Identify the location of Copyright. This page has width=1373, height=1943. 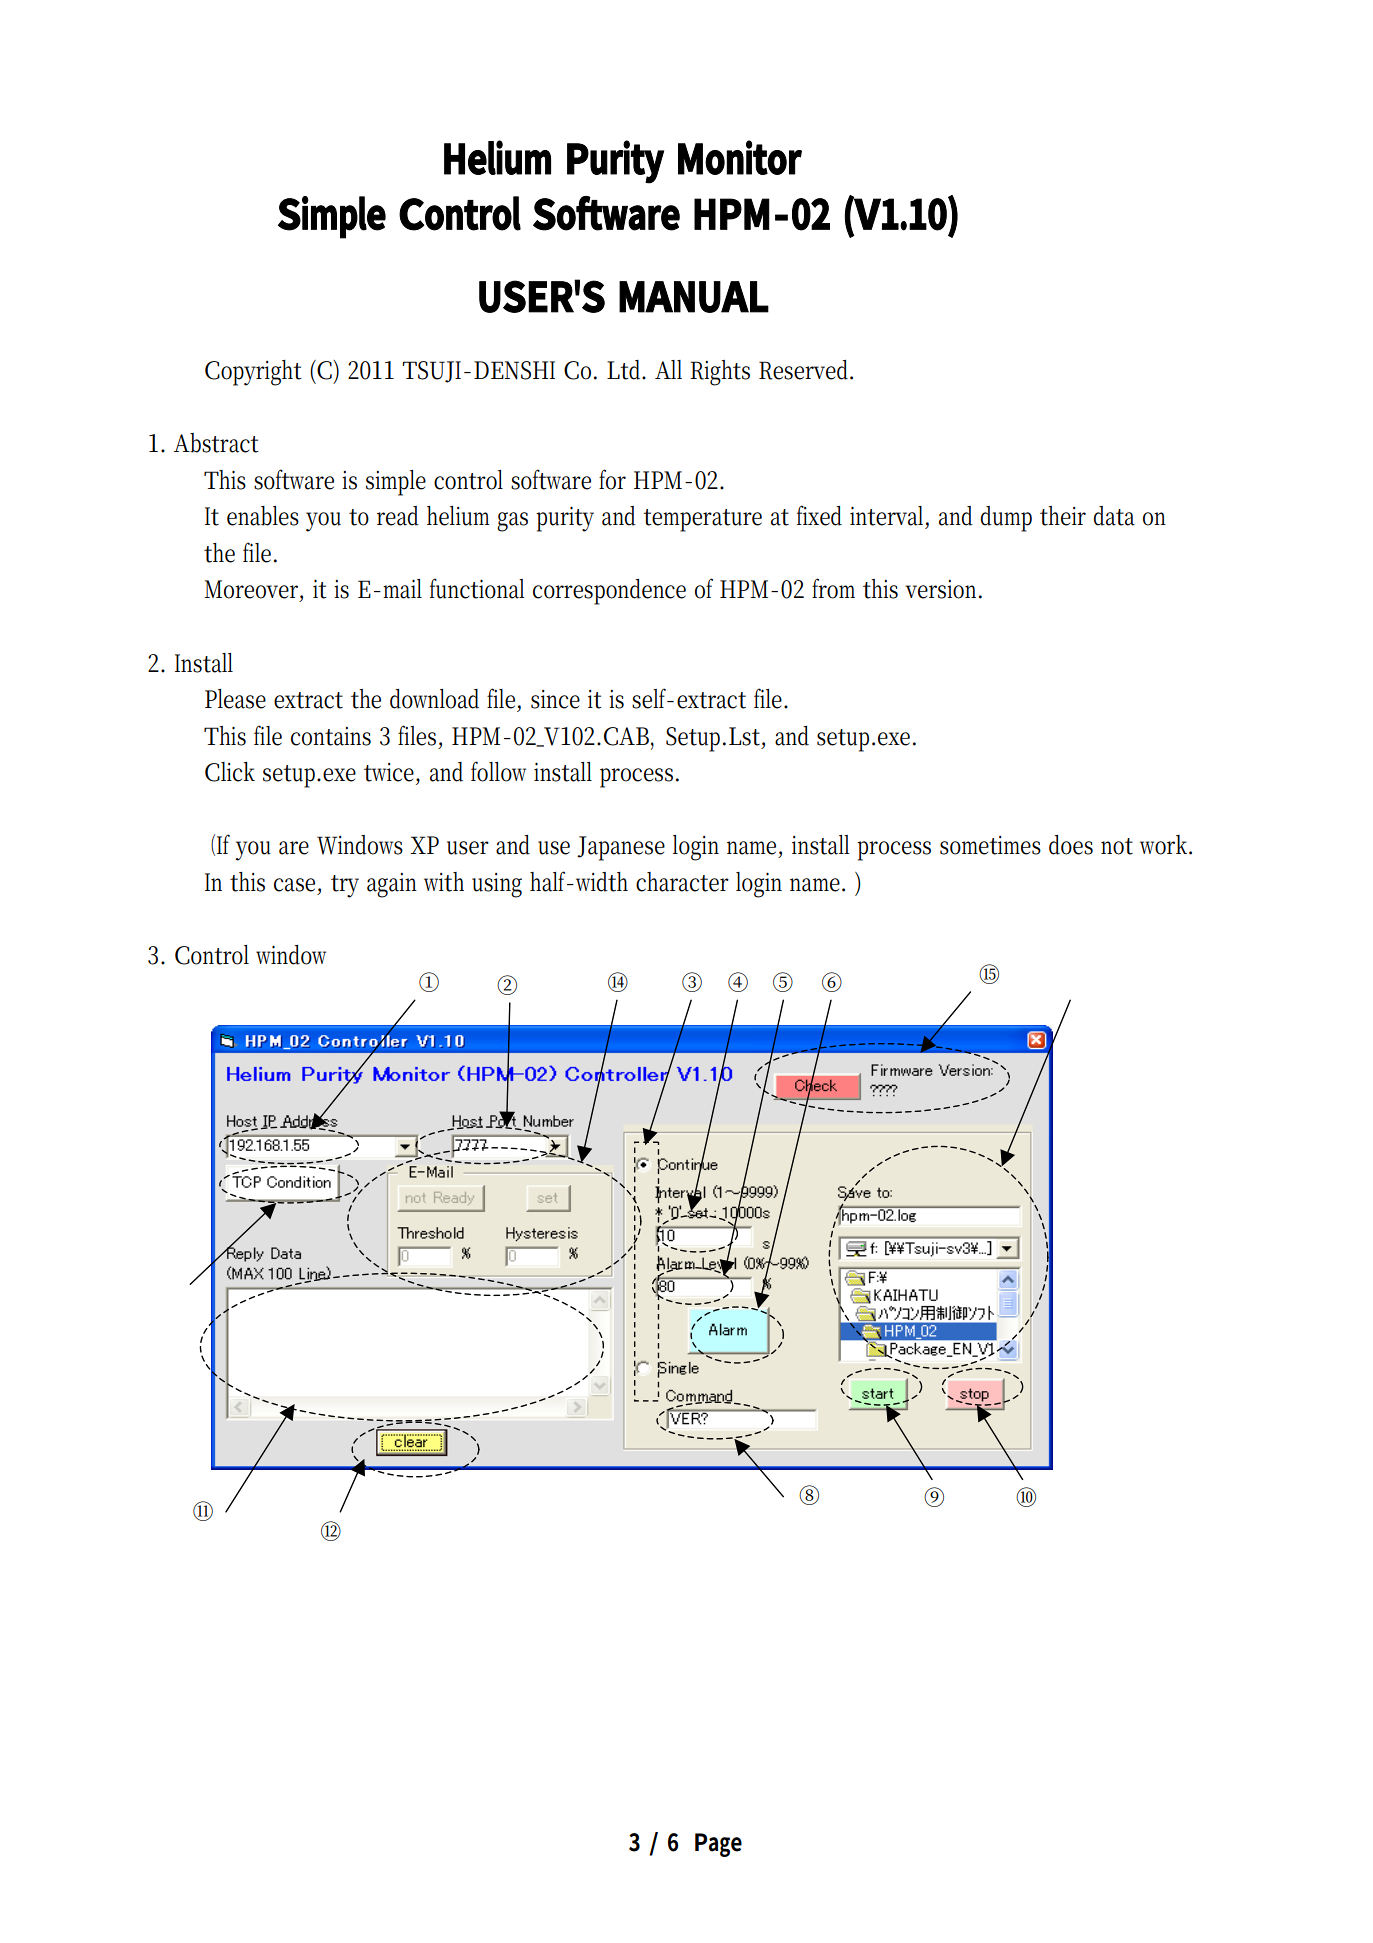
(253, 373).
